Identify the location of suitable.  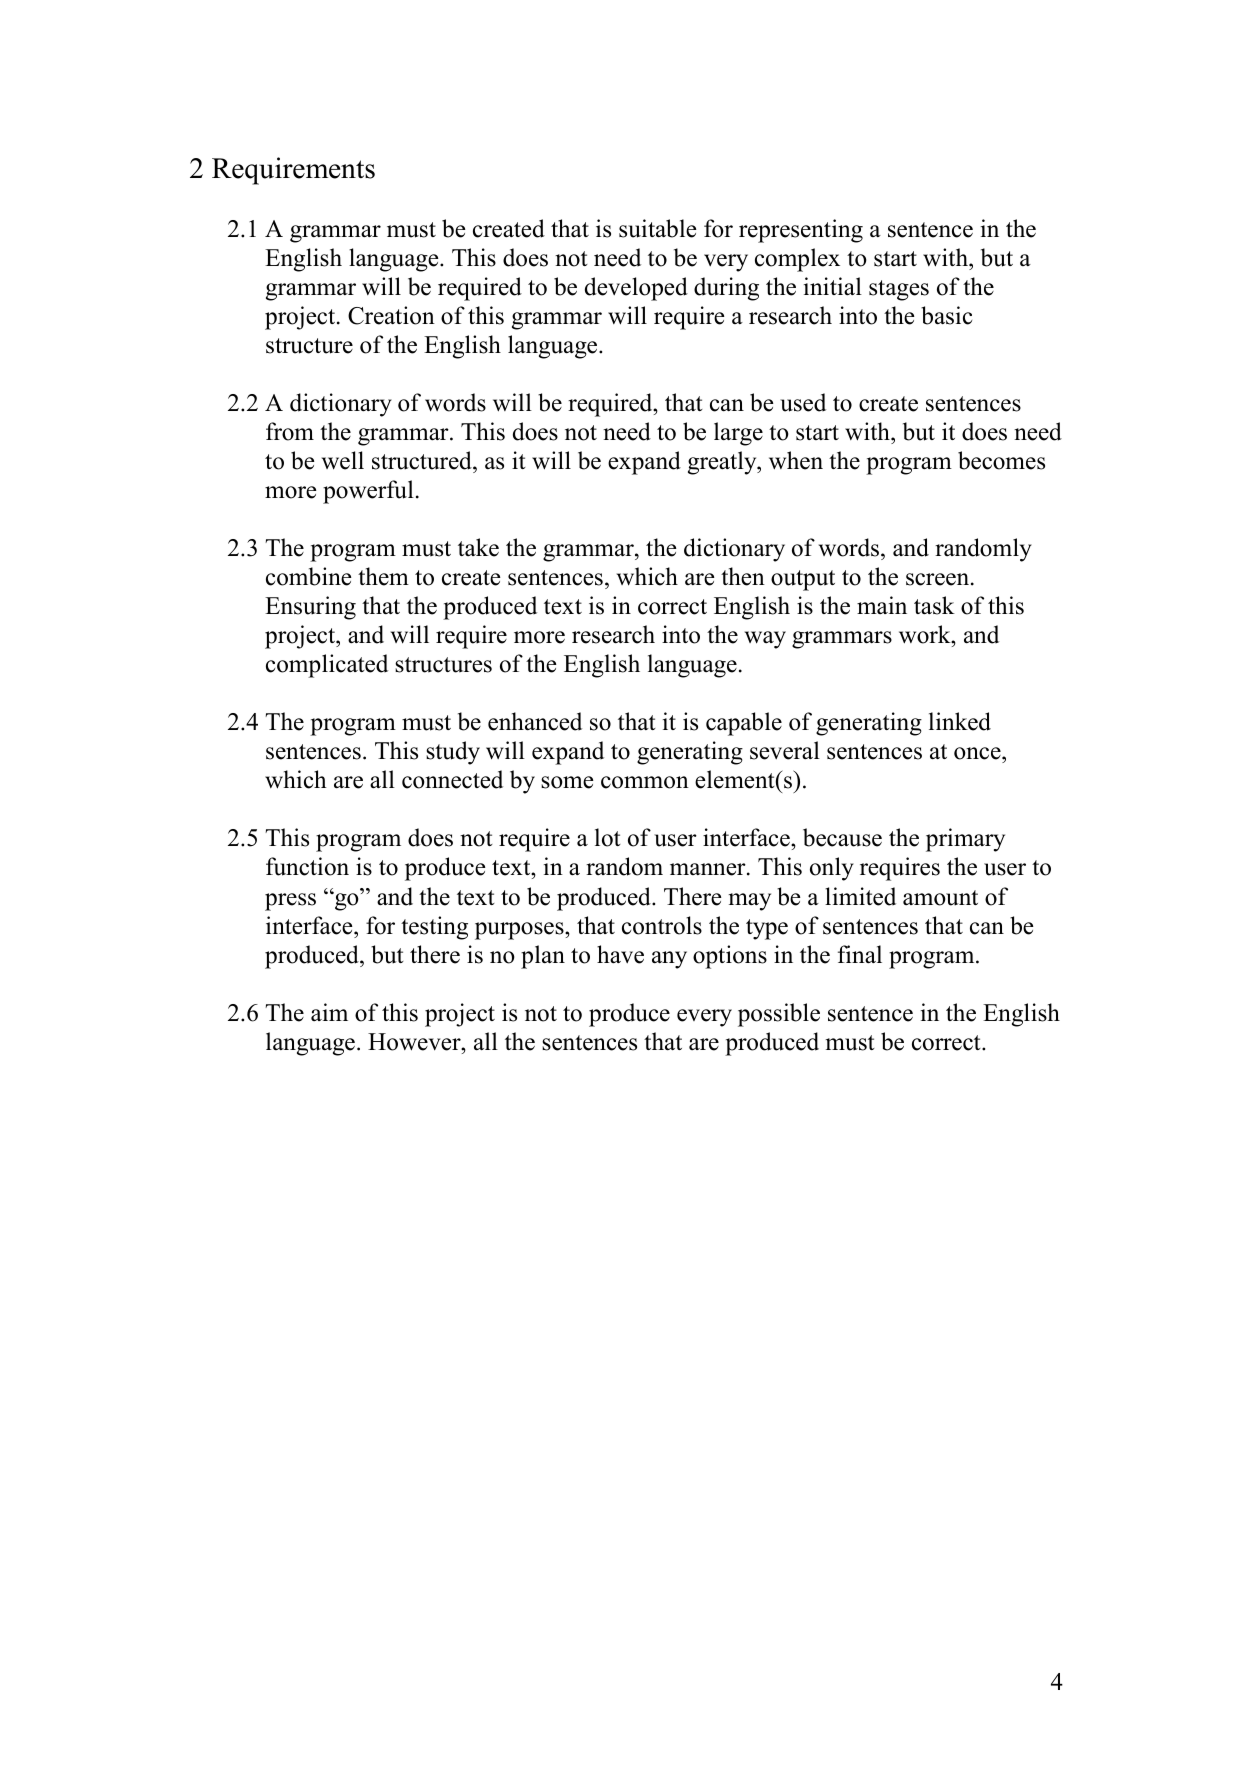
(657, 228).
